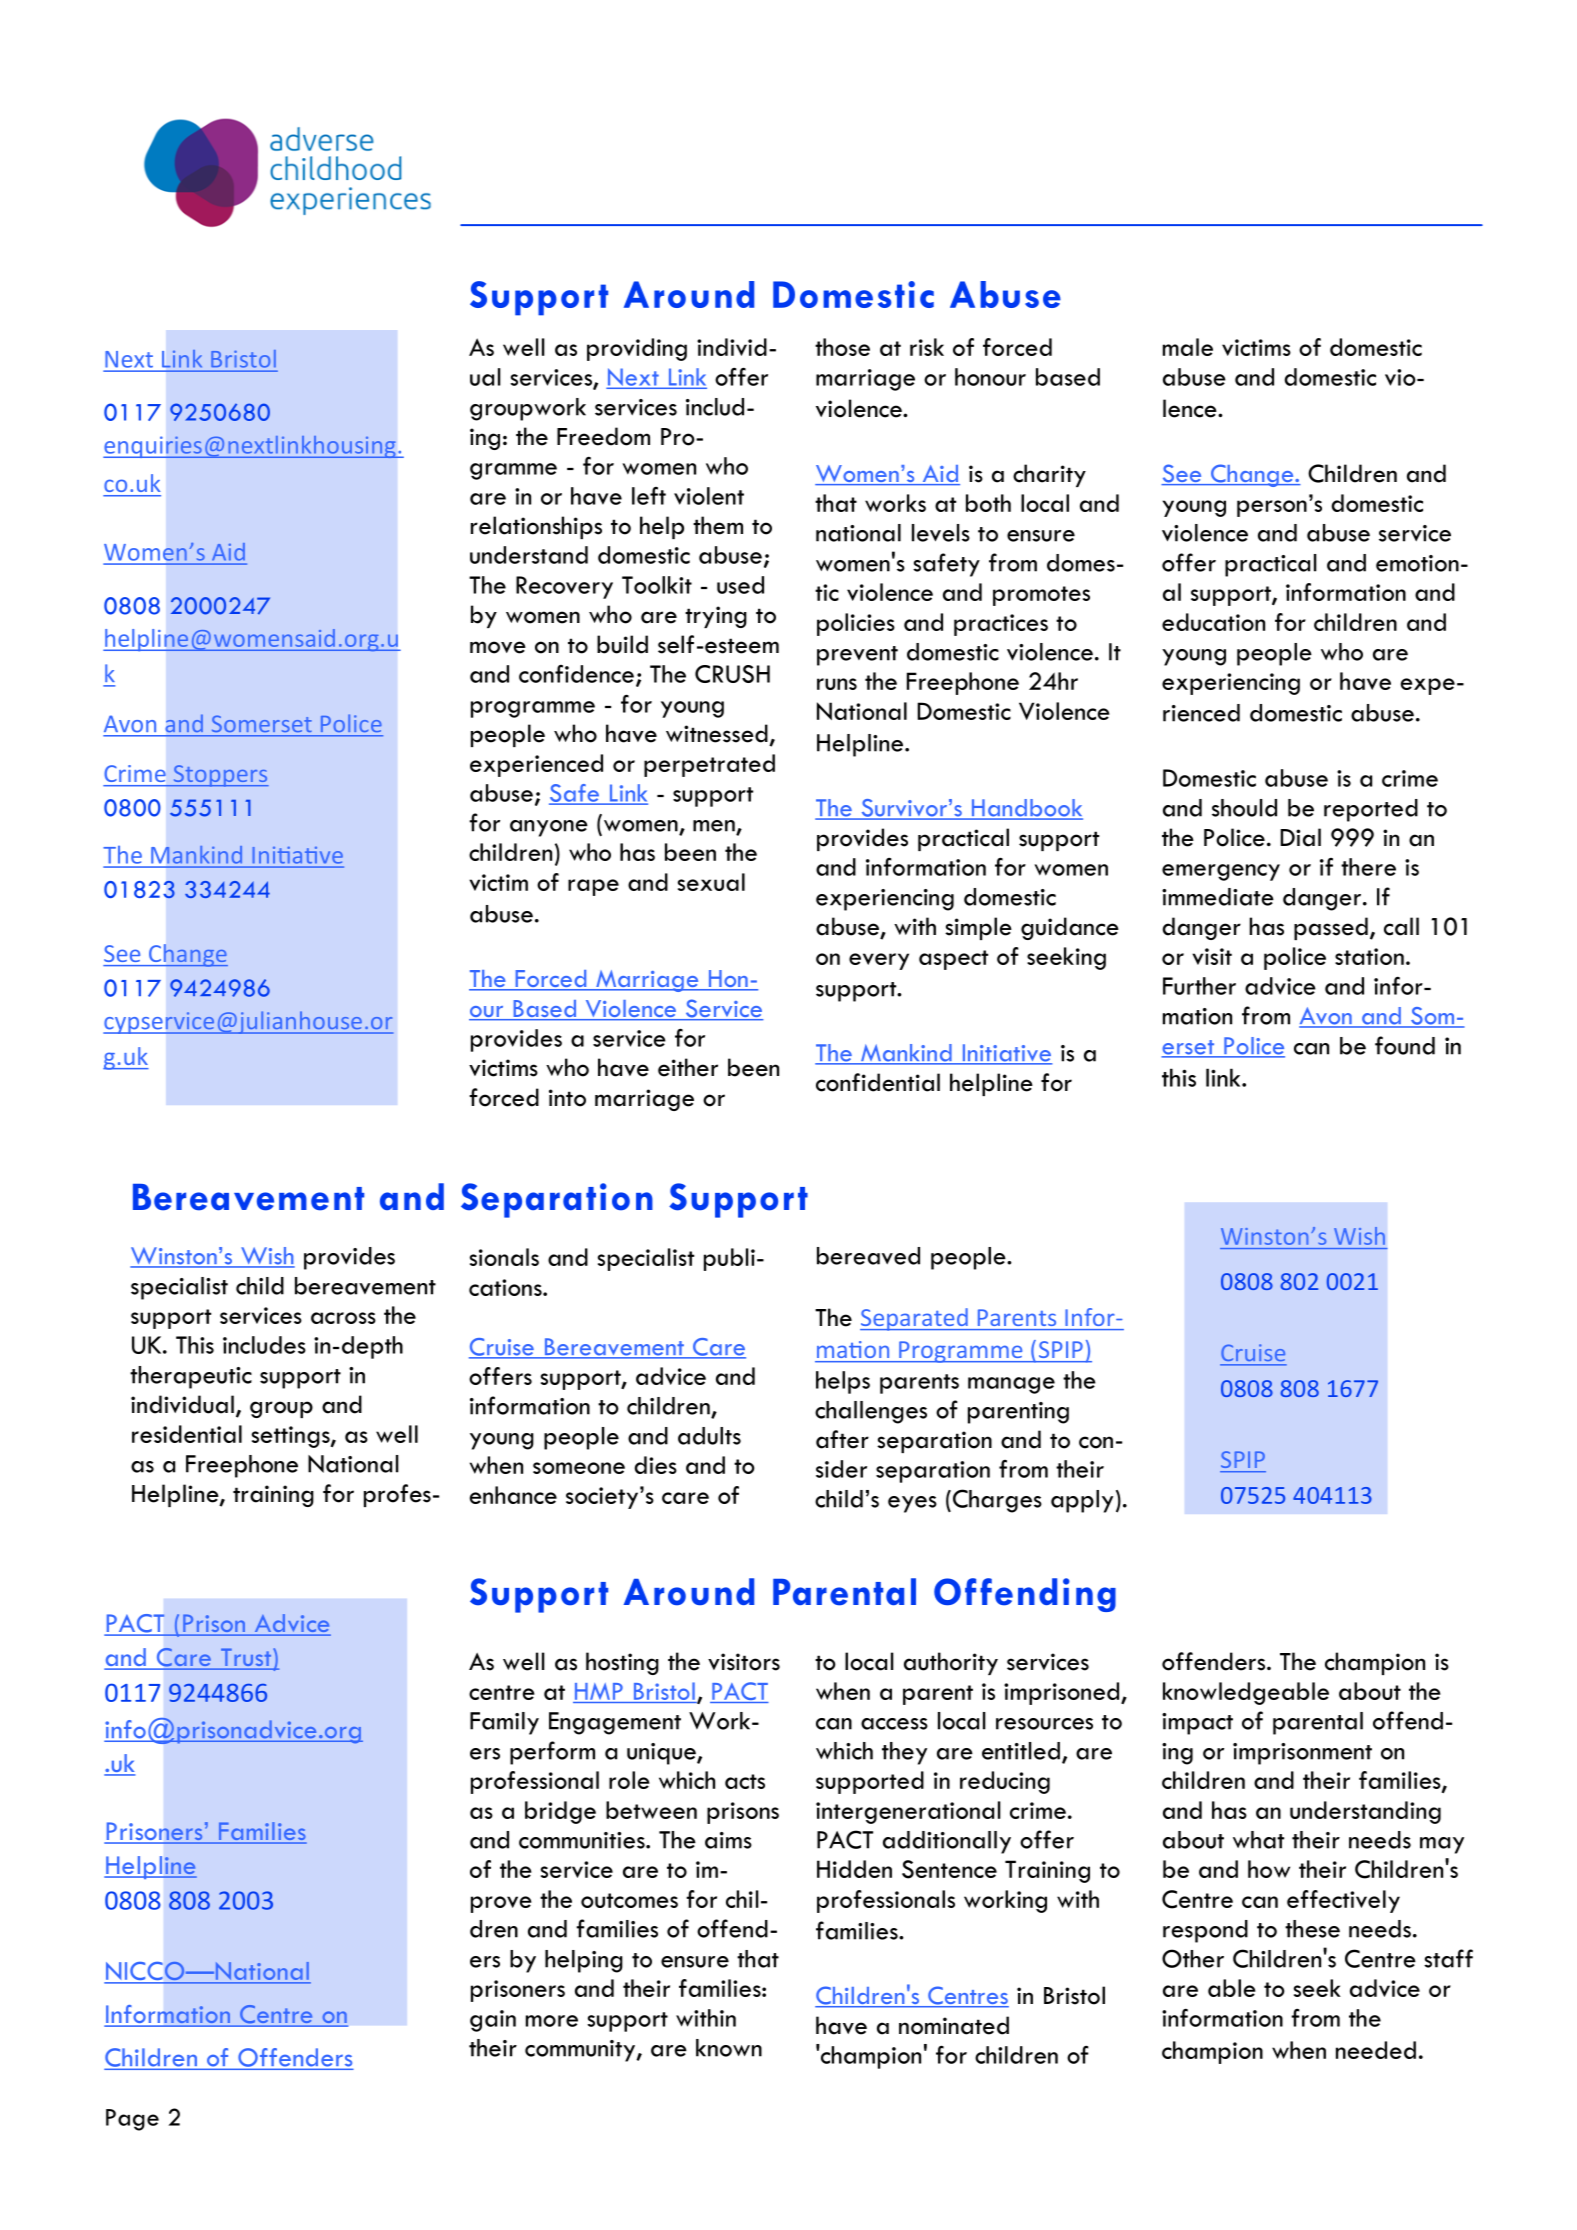 The width and height of the screenshot is (1577, 2230). What do you see at coordinates (1405, 1045) in the screenshot?
I see `found` at bounding box center [1405, 1045].
